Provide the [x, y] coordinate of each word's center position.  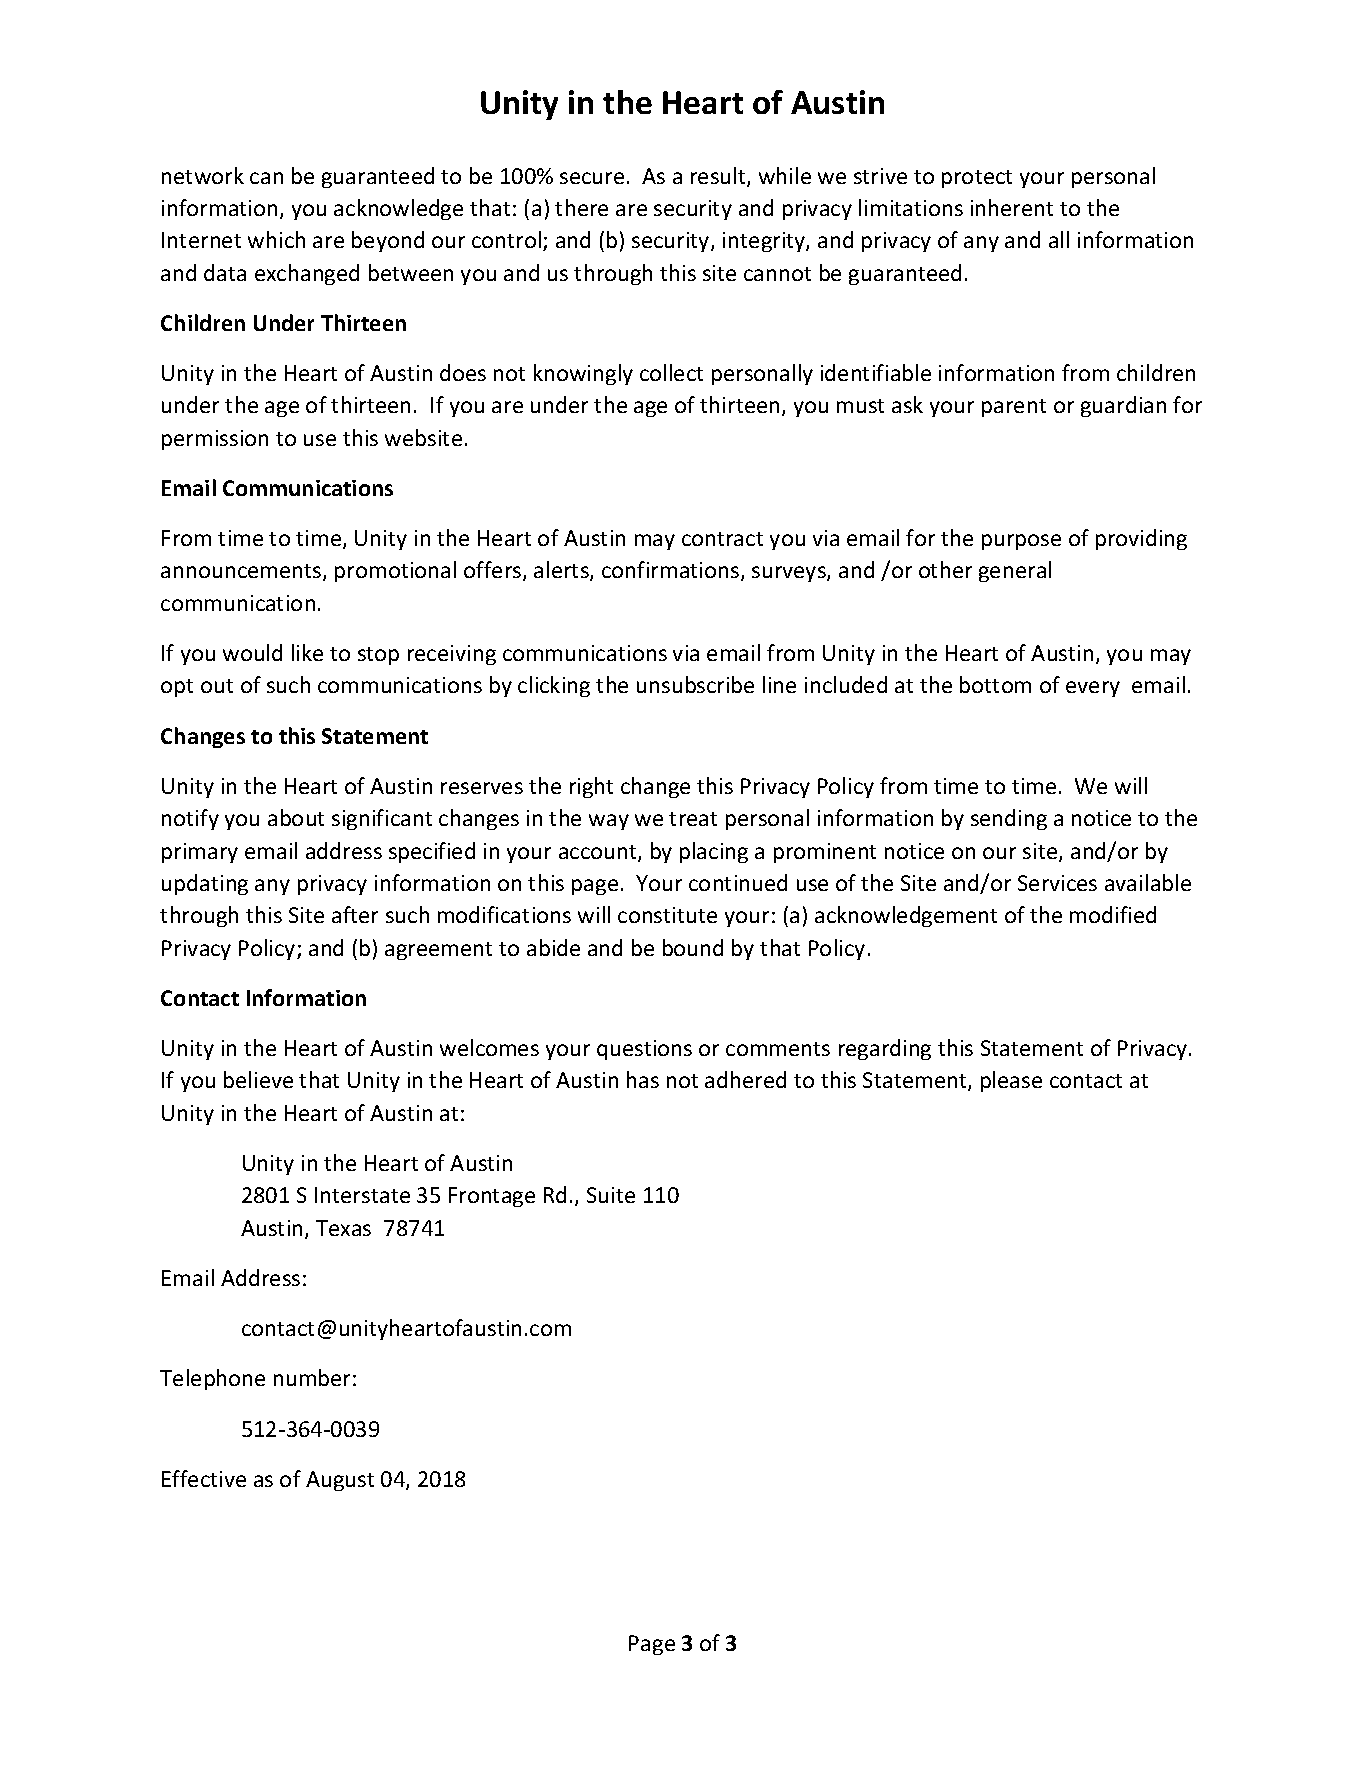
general [1015, 571]
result [719, 177]
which [276, 239]
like [307, 652]
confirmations [672, 571]
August [340, 1481]
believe [258, 1079]
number [312, 1377]
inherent [1012, 207]
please [1011, 1081]
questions [644, 1050]
